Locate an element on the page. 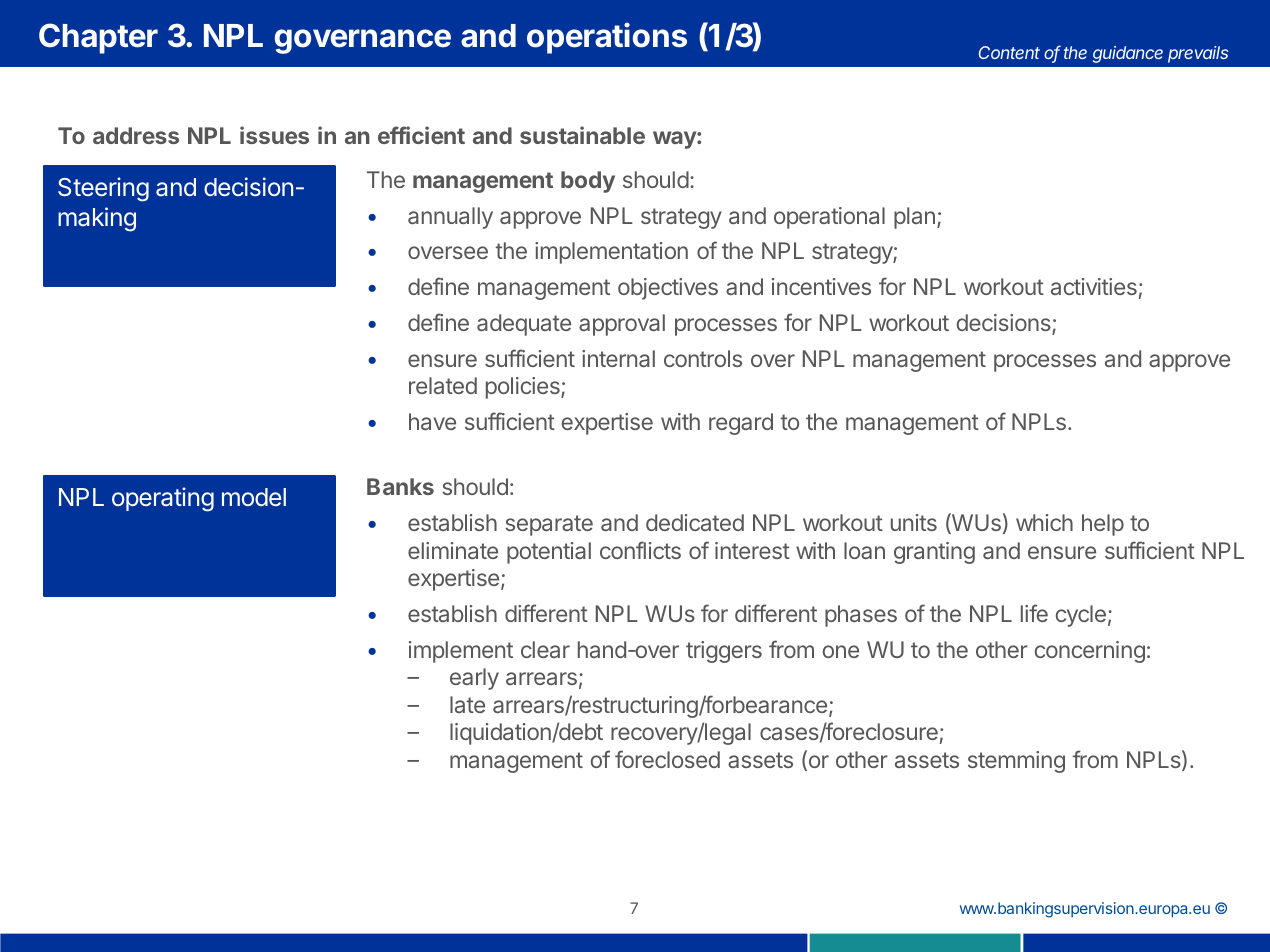 Image resolution: width=1270 pixels, height=952 pixels. Chapter is located at coordinates (98, 38).
